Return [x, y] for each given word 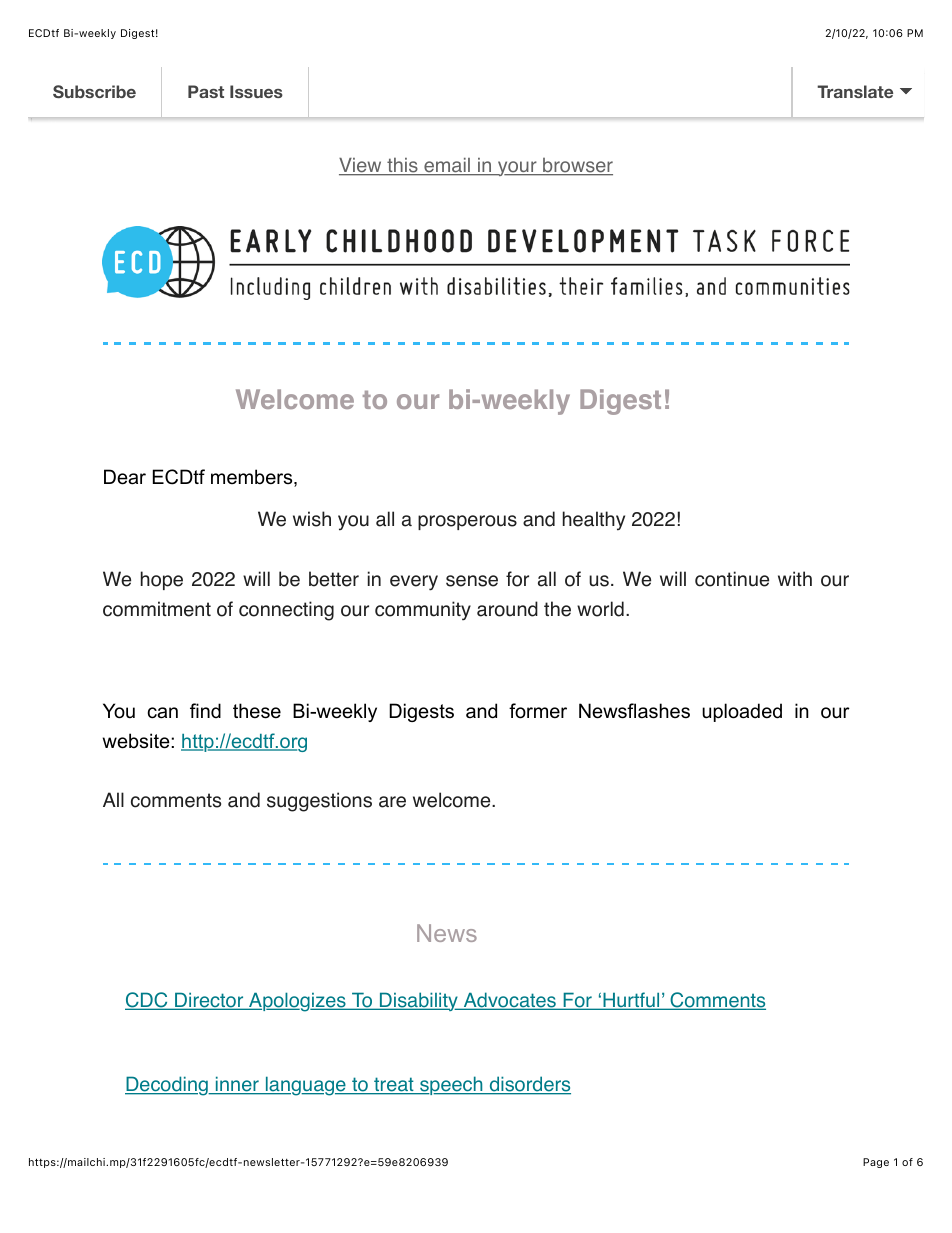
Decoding [167, 1086]
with [795, 578]
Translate [855, 91]
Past [206, 91]
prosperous [467, 522]
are [392, 802]
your [517, 168]
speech [451, 1085]
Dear [125, 477]
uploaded [742, 712]
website [137, 741]
